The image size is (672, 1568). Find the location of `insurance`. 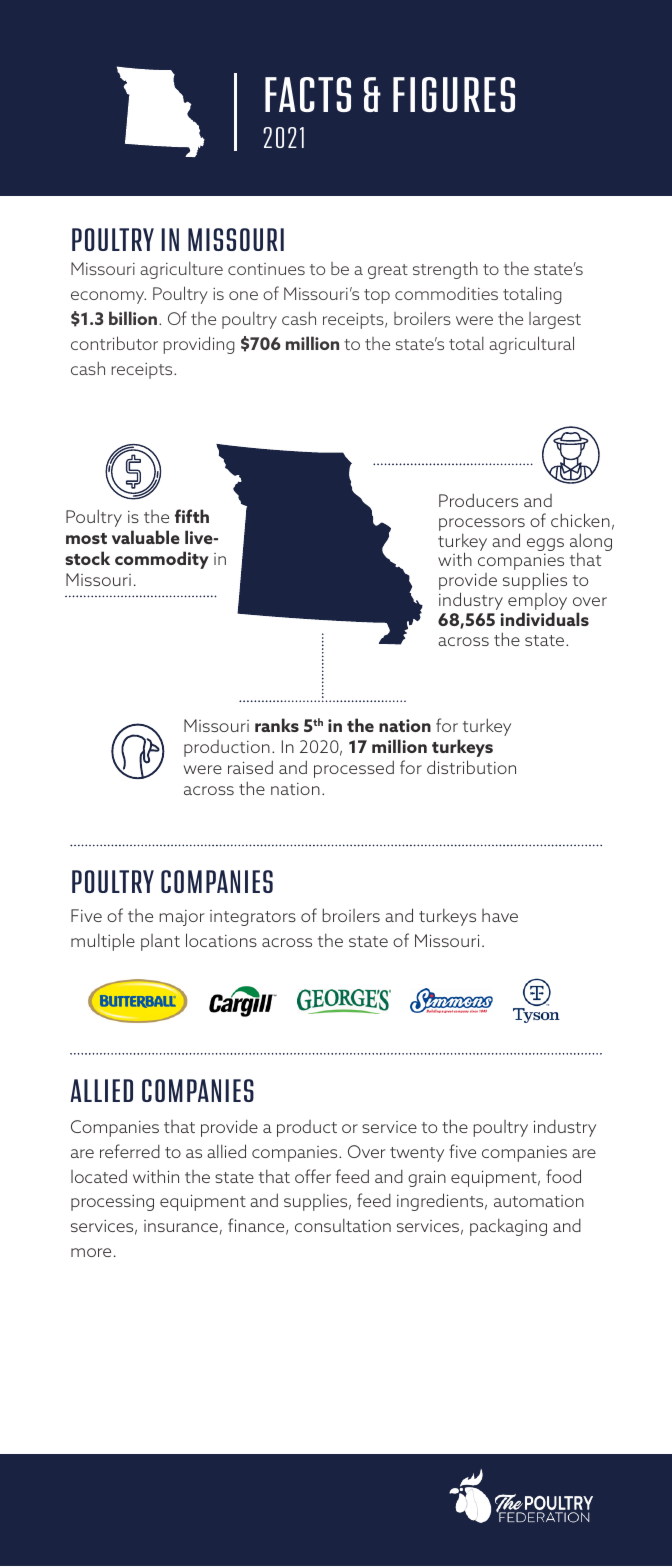

insurance is located at coordinates (181, 1226).
